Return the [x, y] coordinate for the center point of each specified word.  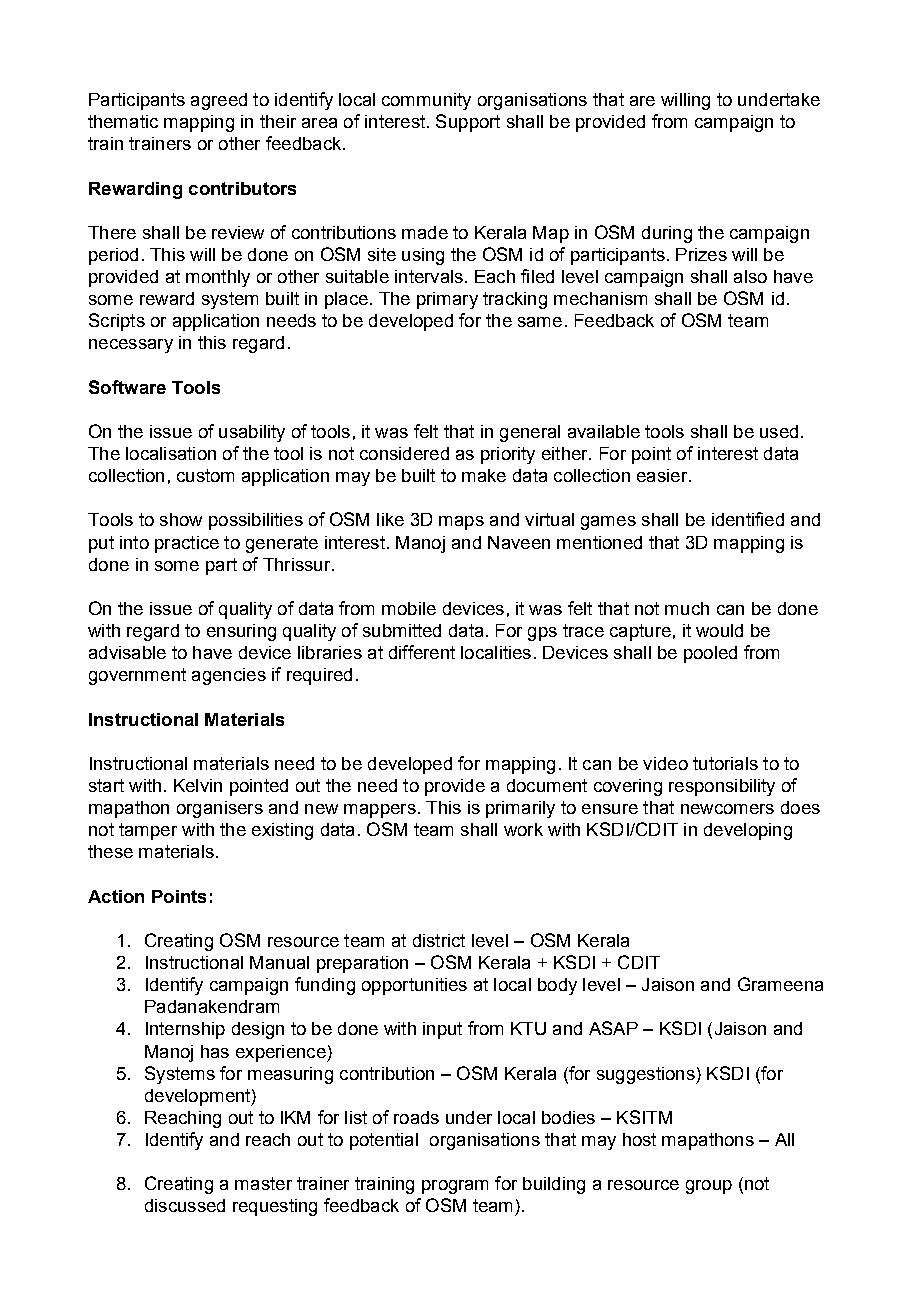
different [422, 652]
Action [116, 896]
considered [404, 453]
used [779, 431]
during [667, 234]
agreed [219, 101]
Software [127, 387]
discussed [185, 1205]
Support [468, 123]
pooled [710, 654]
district [439, 940]
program [455, 1187]
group [709, 1187]
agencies [229, 676]
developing [748, 831]
